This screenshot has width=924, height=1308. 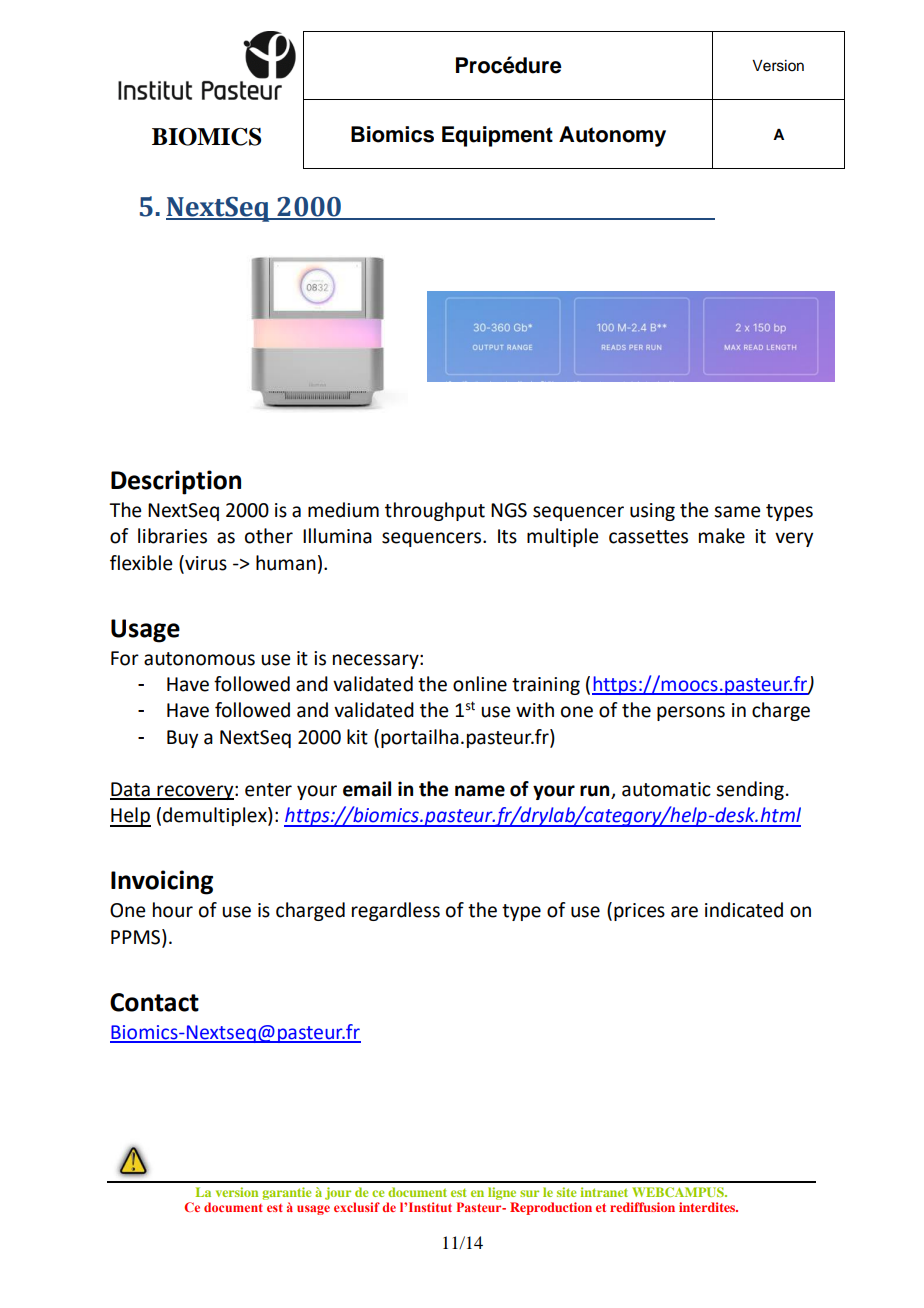 I want to click on Invoicing, so click(x=162, y=882).
